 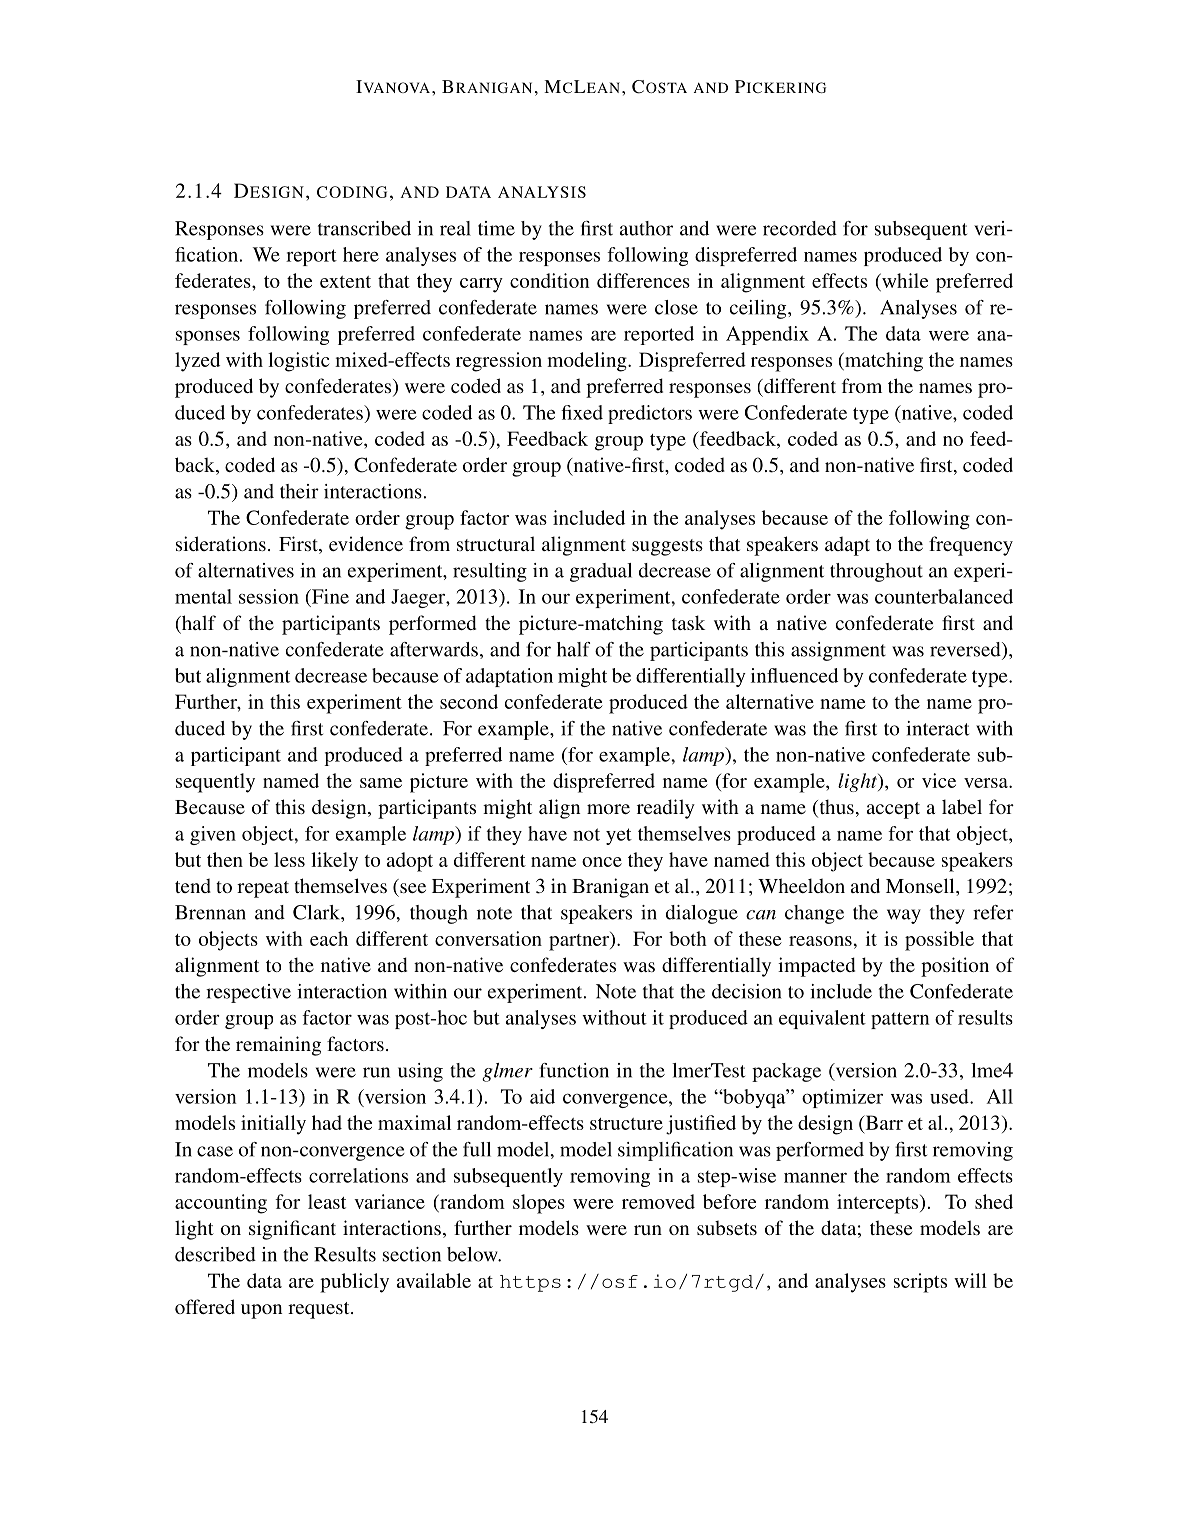 I want to click on while, so click(x=904, y=282).
